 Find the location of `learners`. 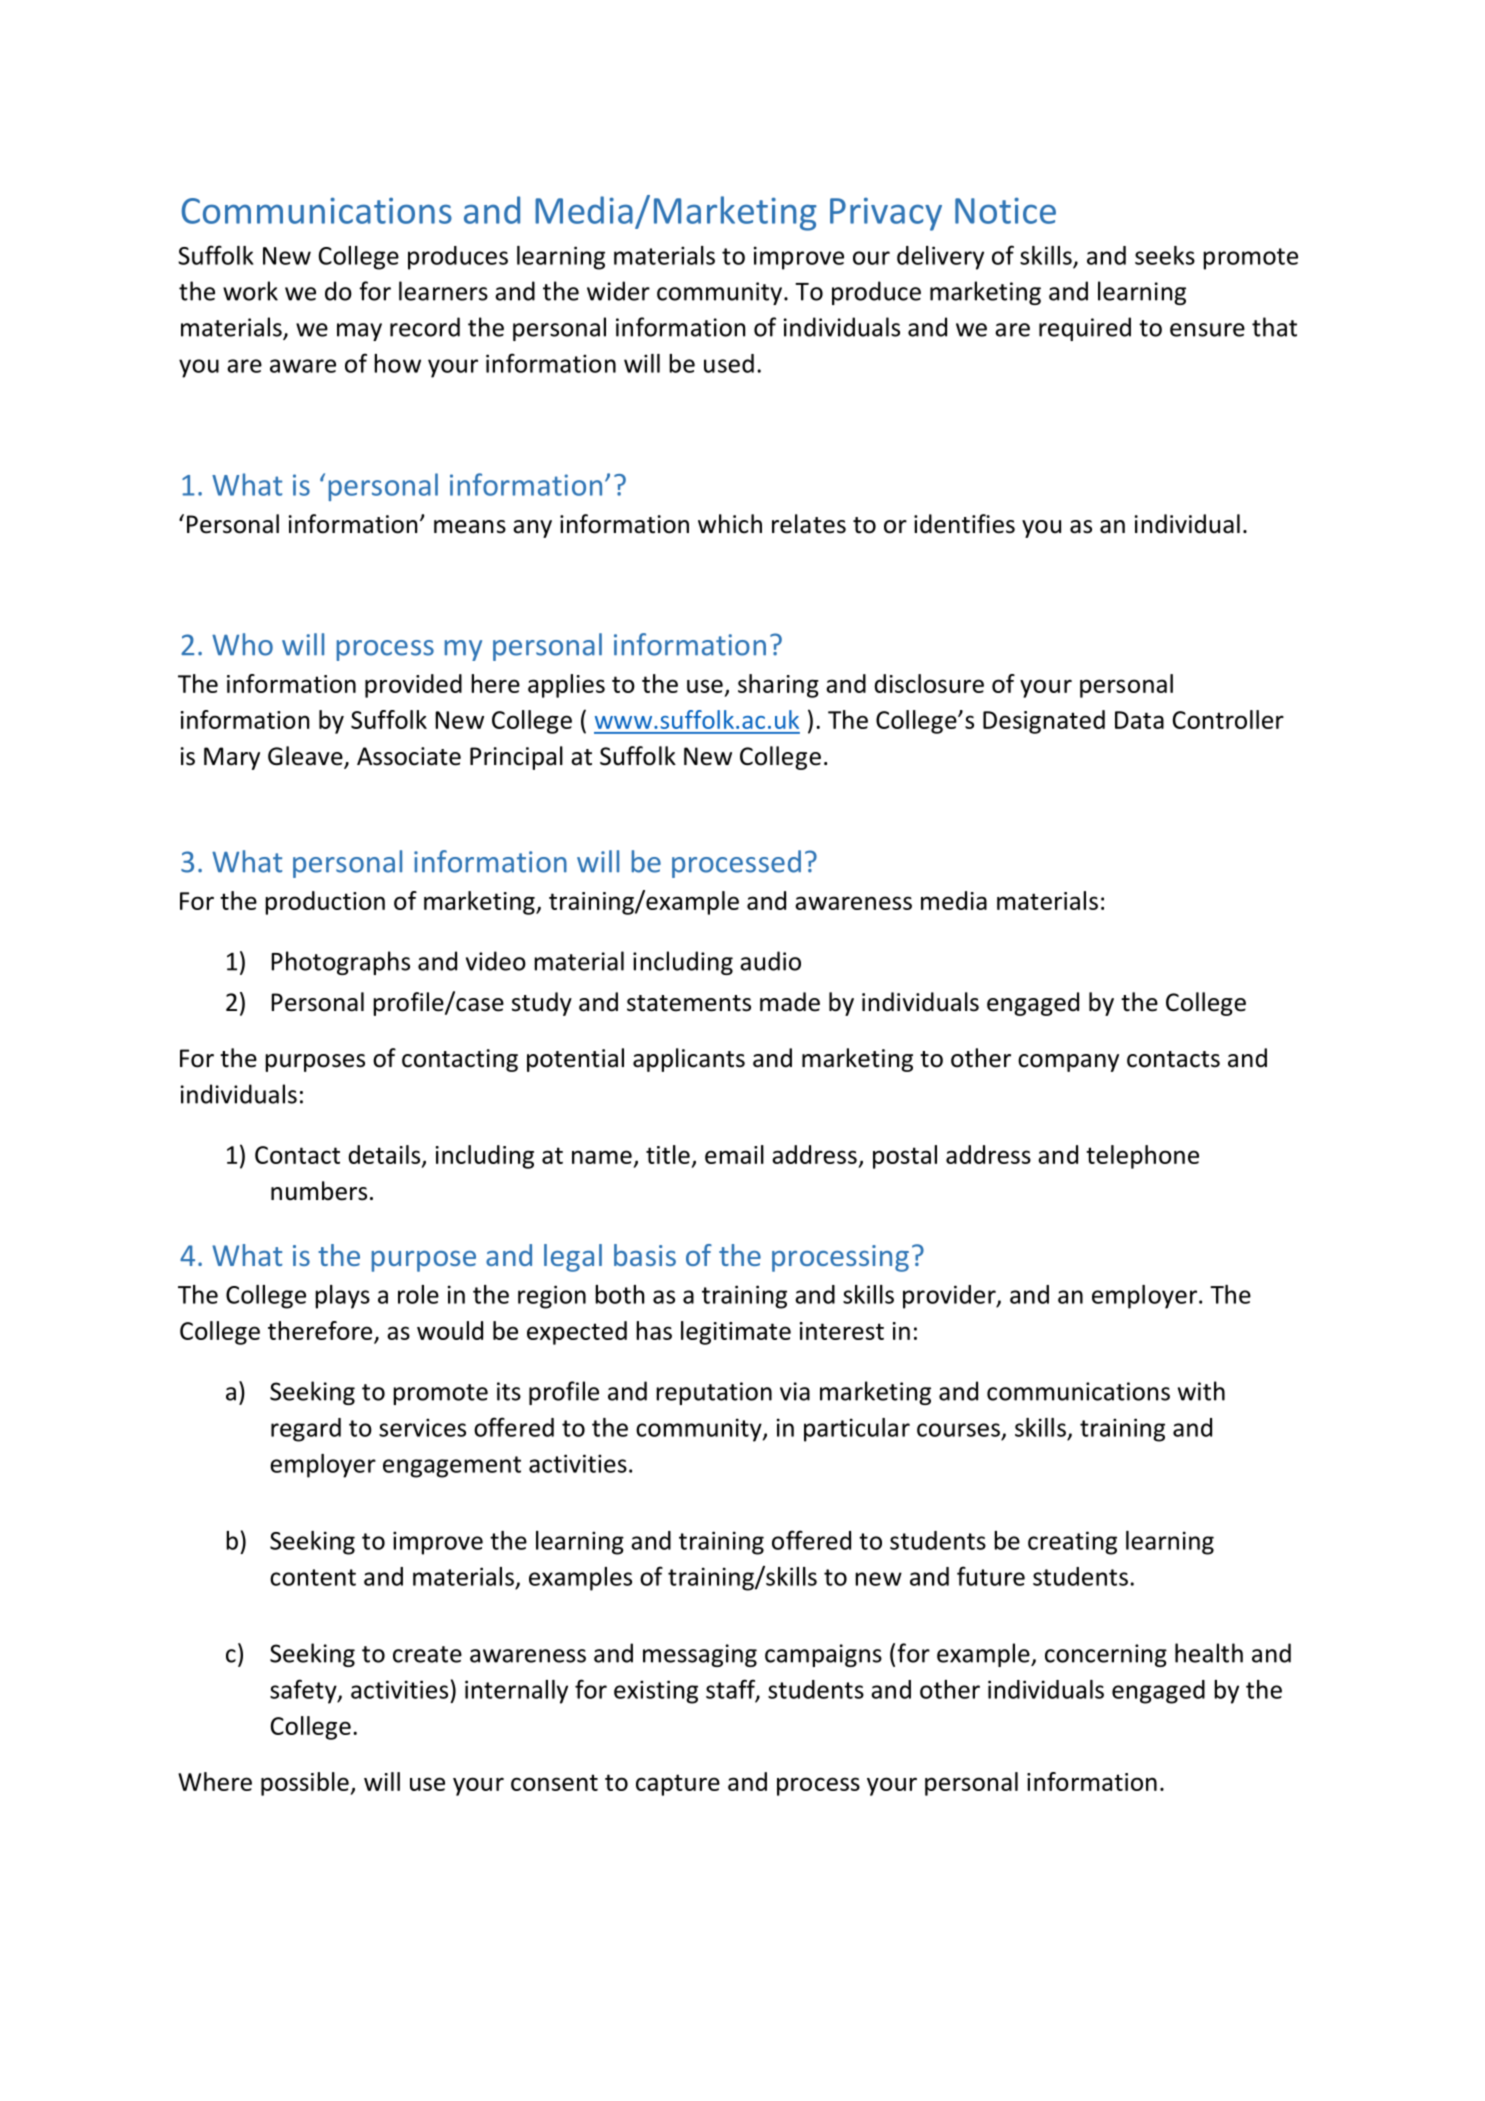

learners is located at coordinates (443, 291).
